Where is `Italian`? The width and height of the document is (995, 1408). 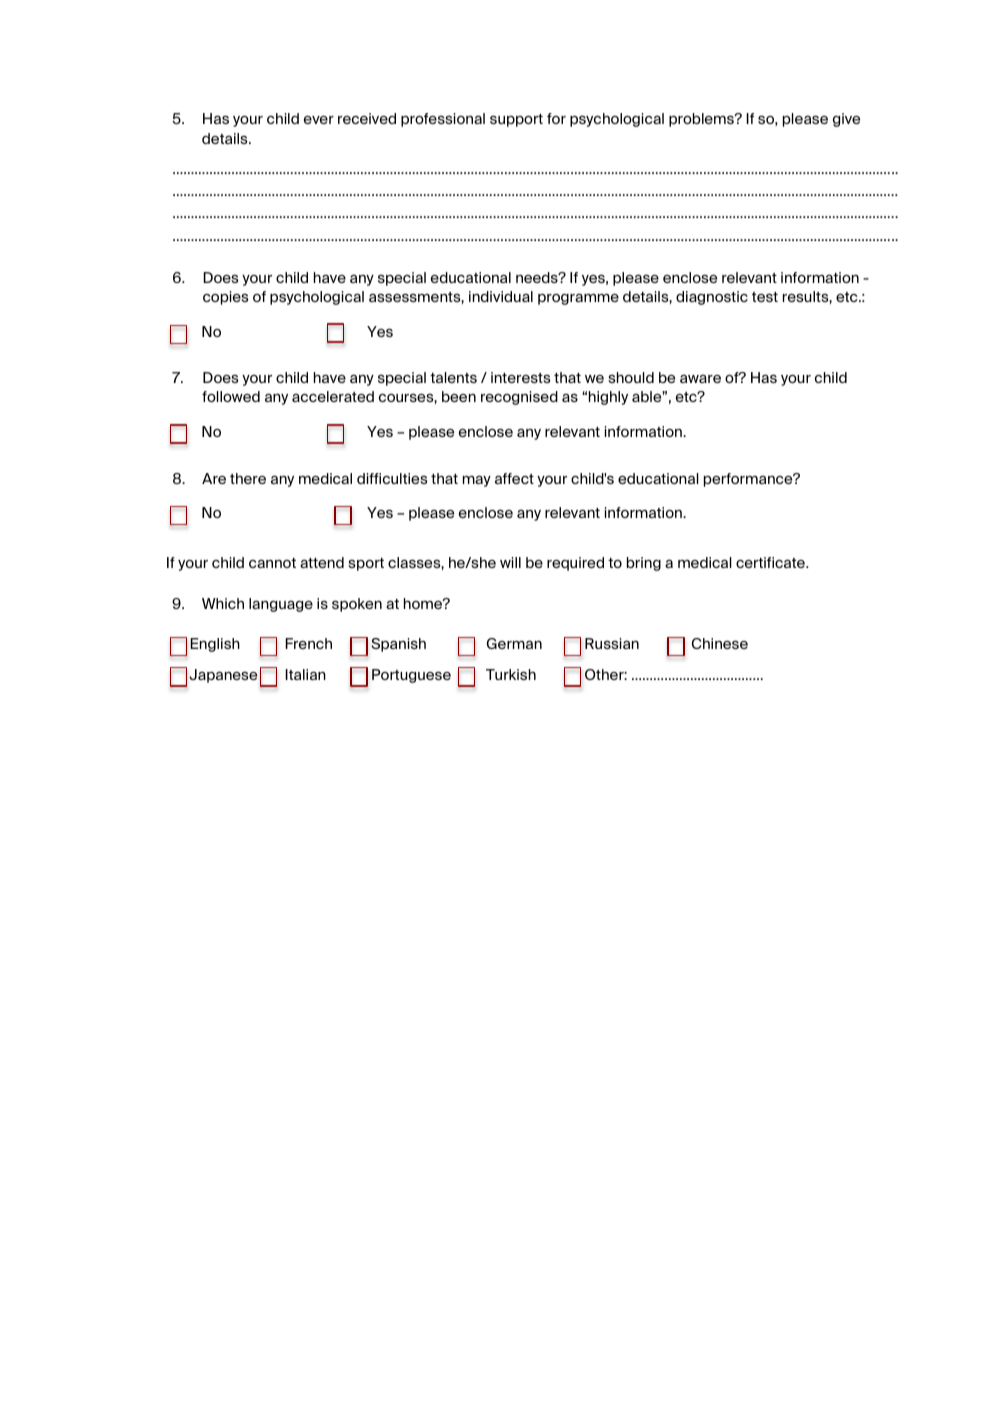
Italian is located at coordinates (305, 674).
